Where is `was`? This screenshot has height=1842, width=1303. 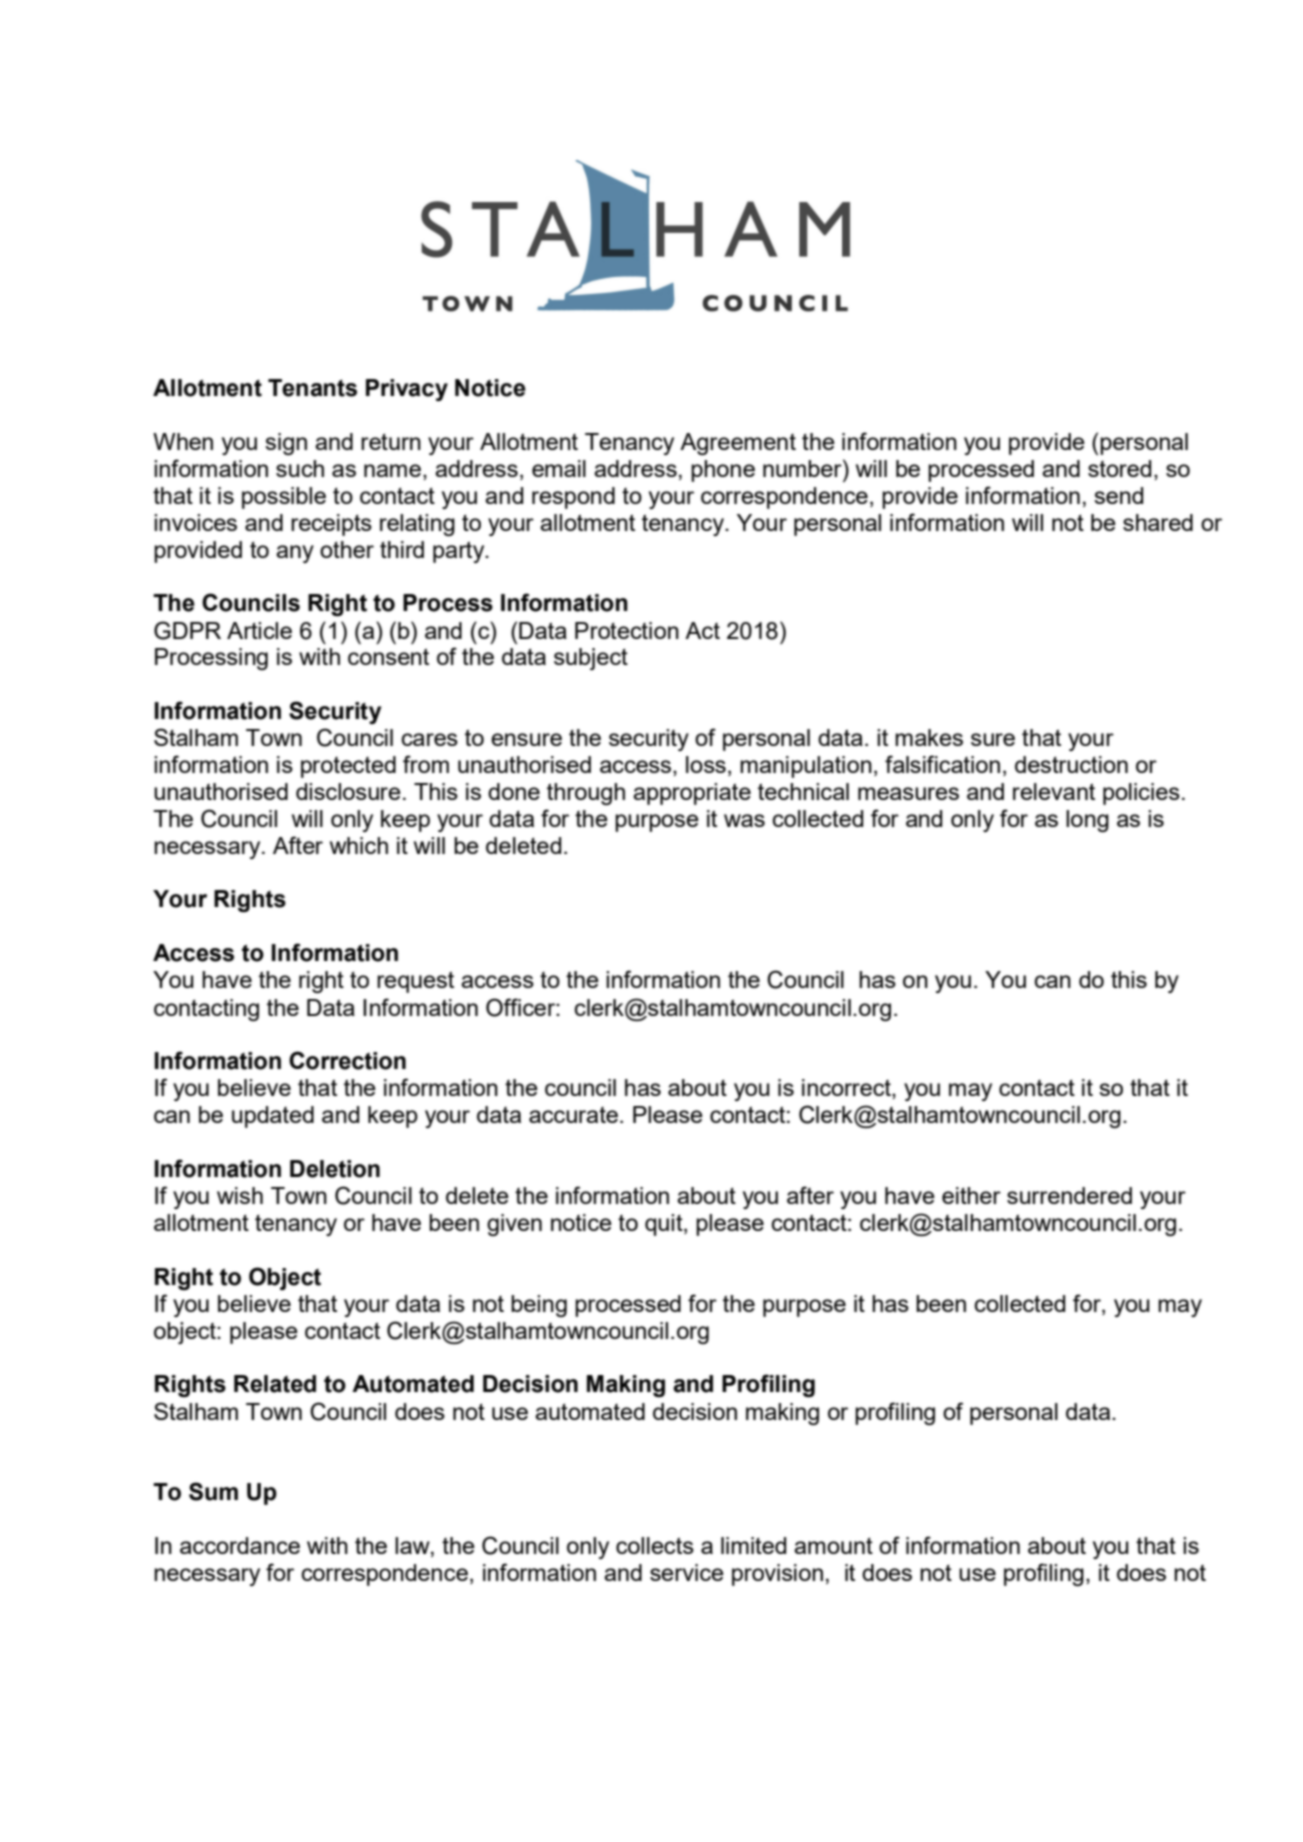
was is located at coordinates (744, 820).
